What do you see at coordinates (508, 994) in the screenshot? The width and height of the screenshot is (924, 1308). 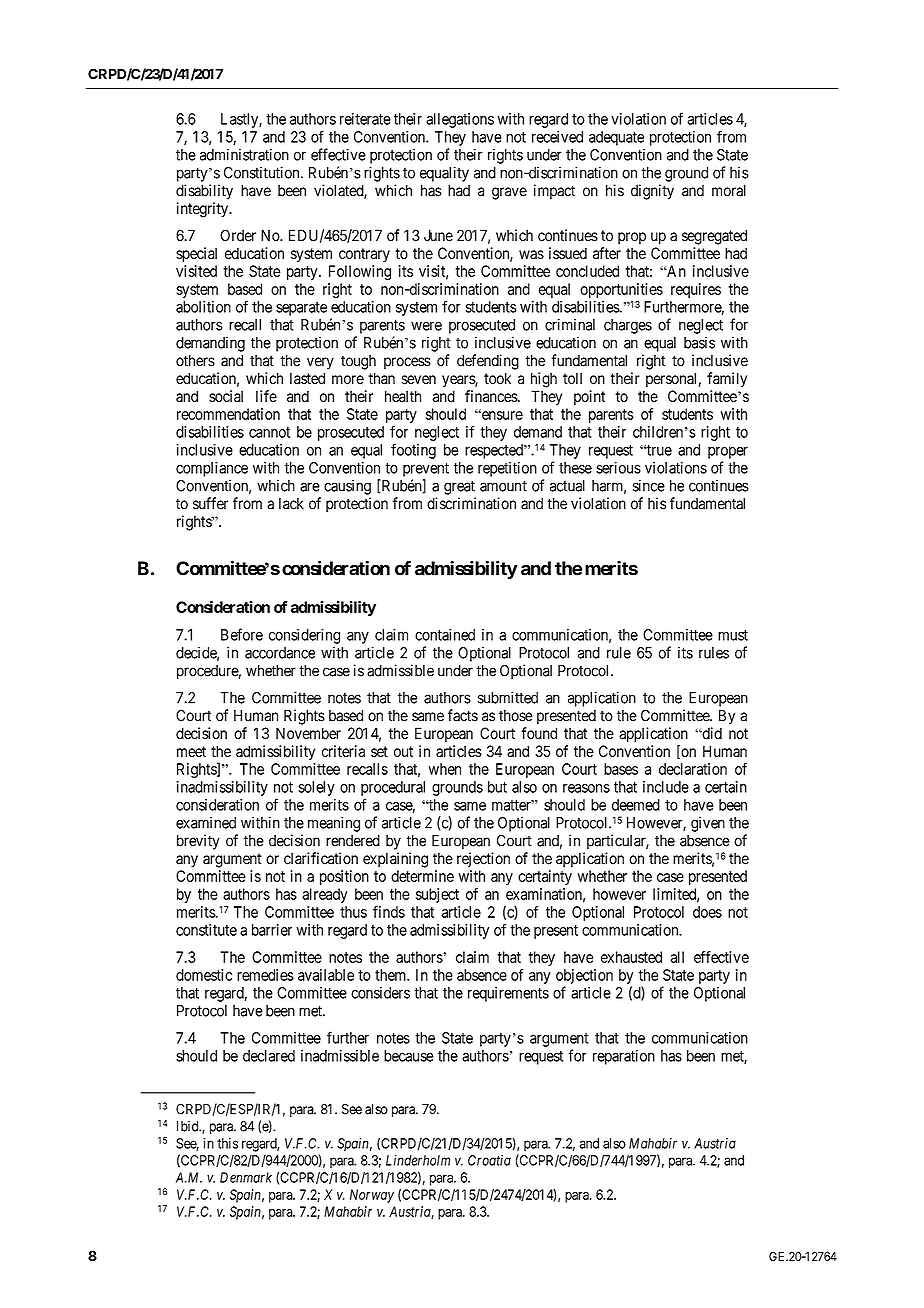 I see `requirements` at bounding box center [508, 994].
